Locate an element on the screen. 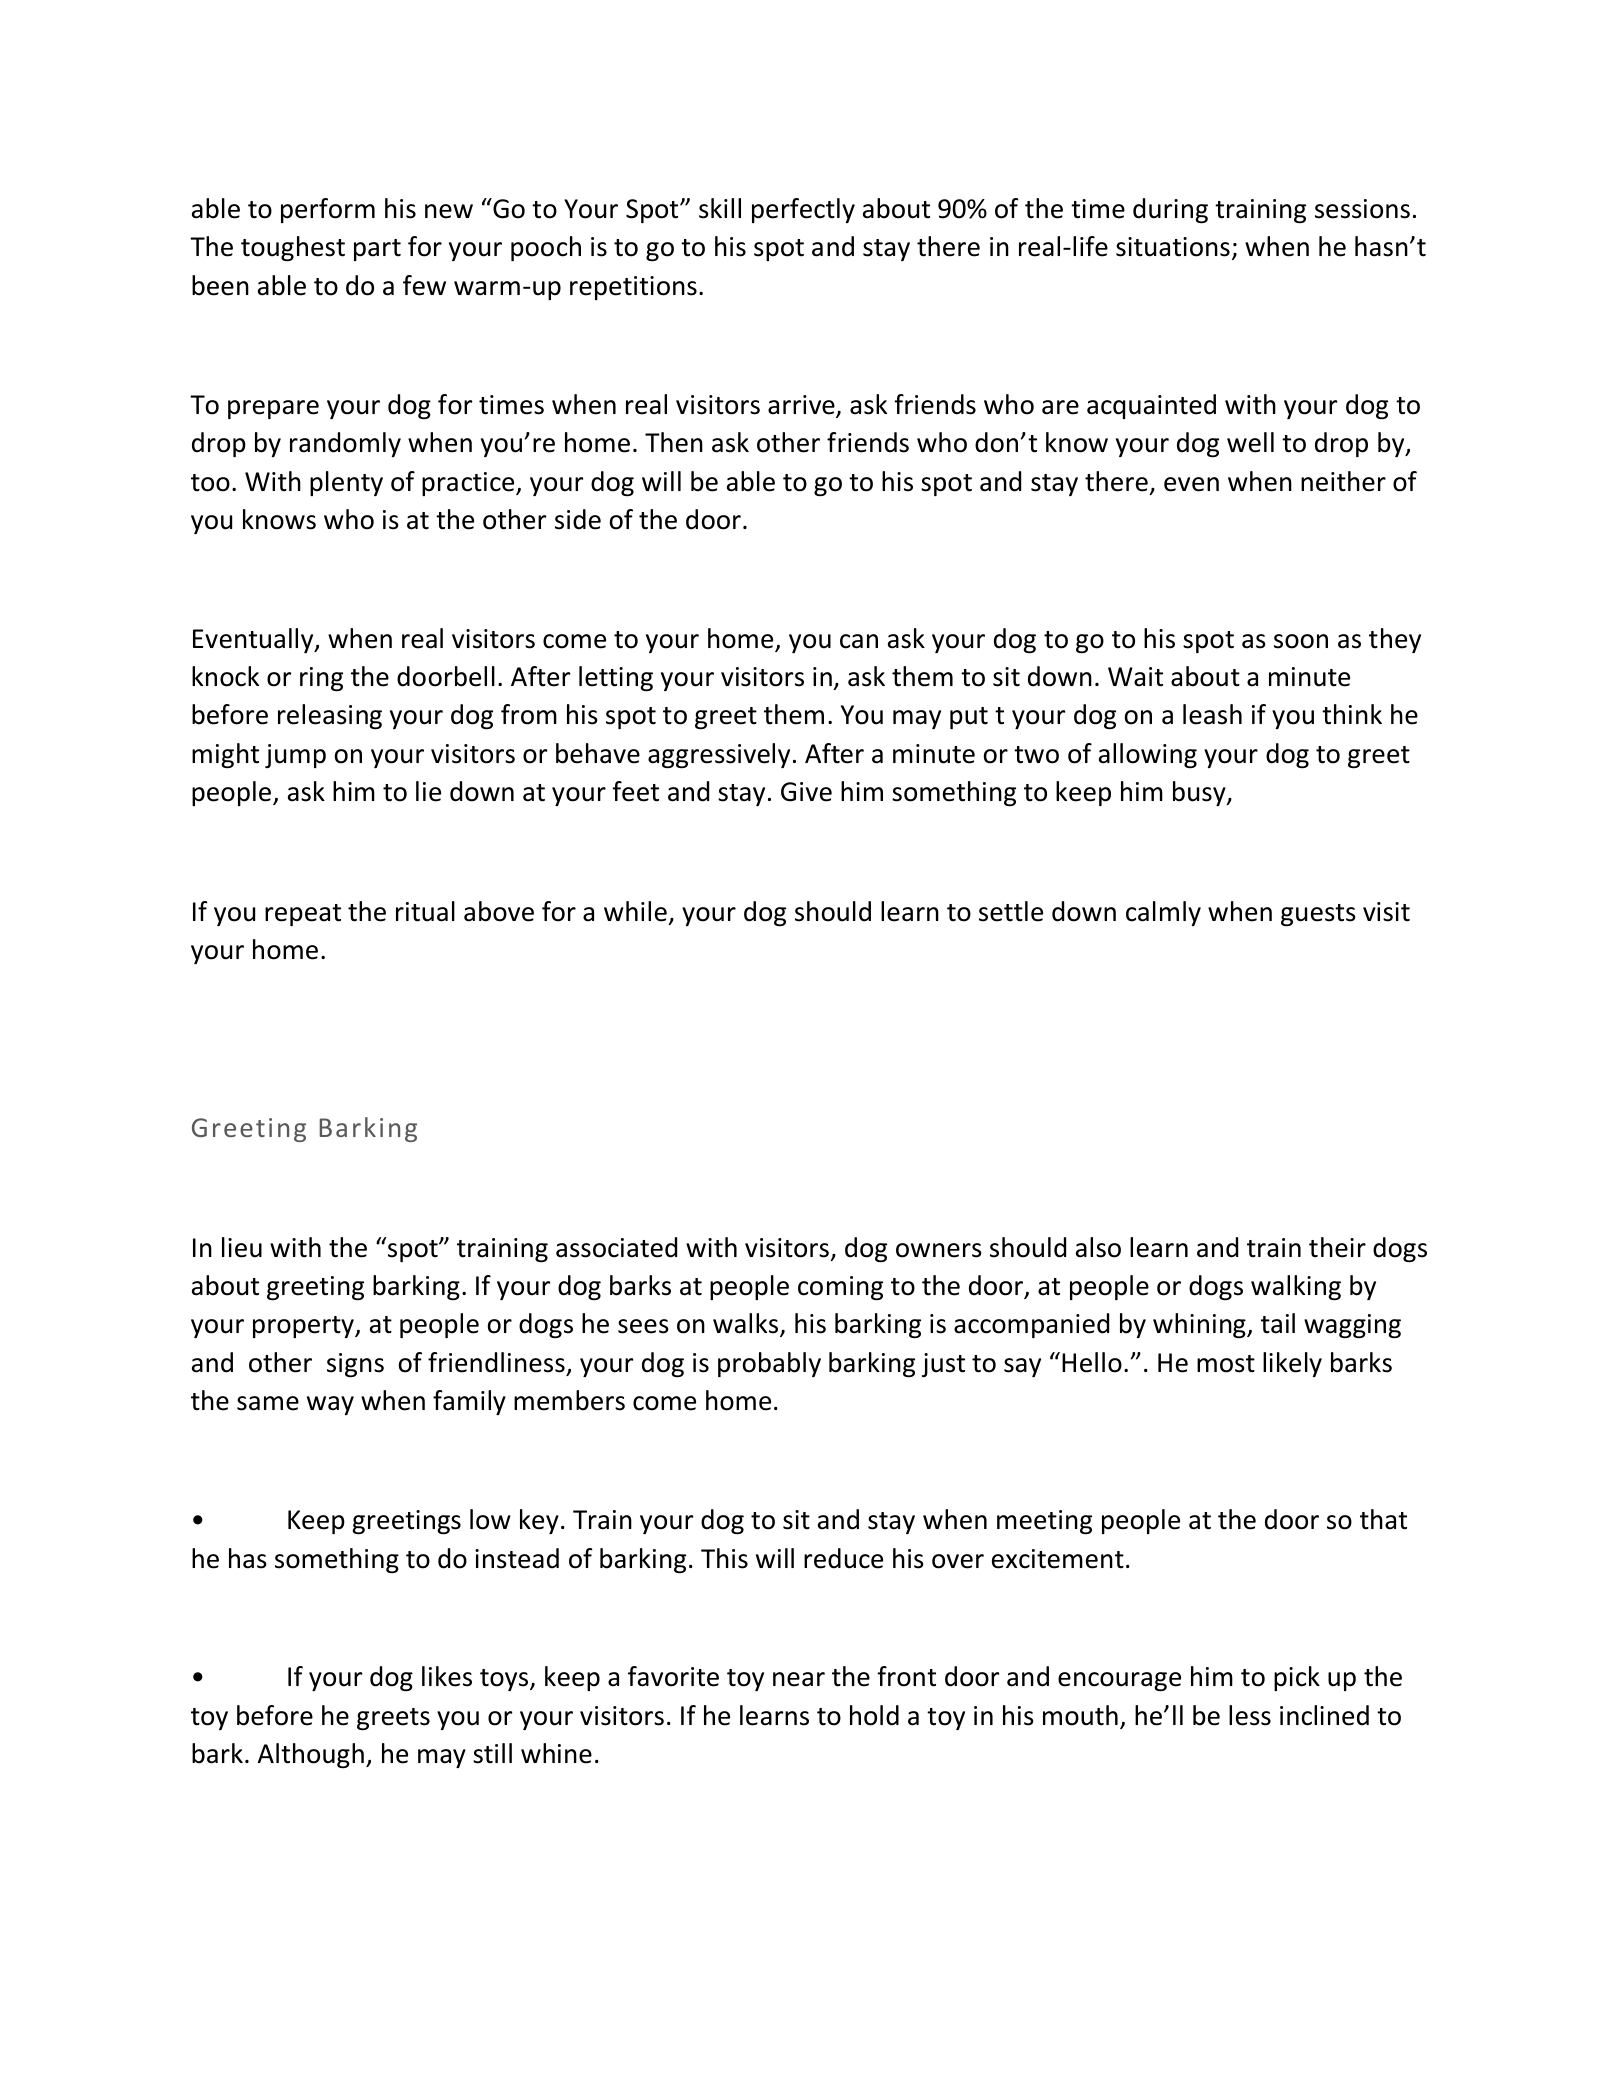  less is located at coordinates (1250, 1715).
